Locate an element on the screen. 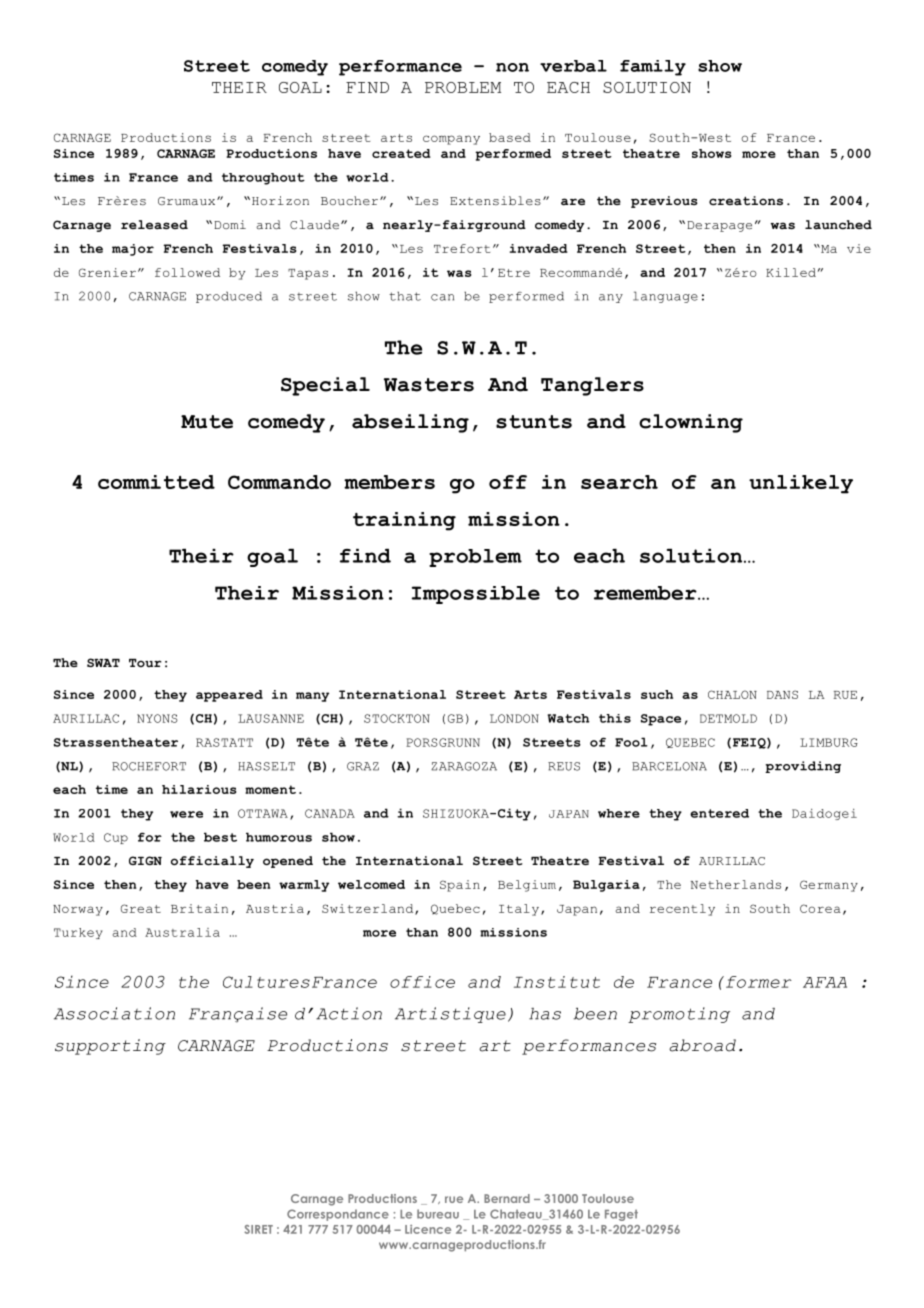 This screenshot has width=924, height=1308. Impossible is located at coordinates (476, 595).
